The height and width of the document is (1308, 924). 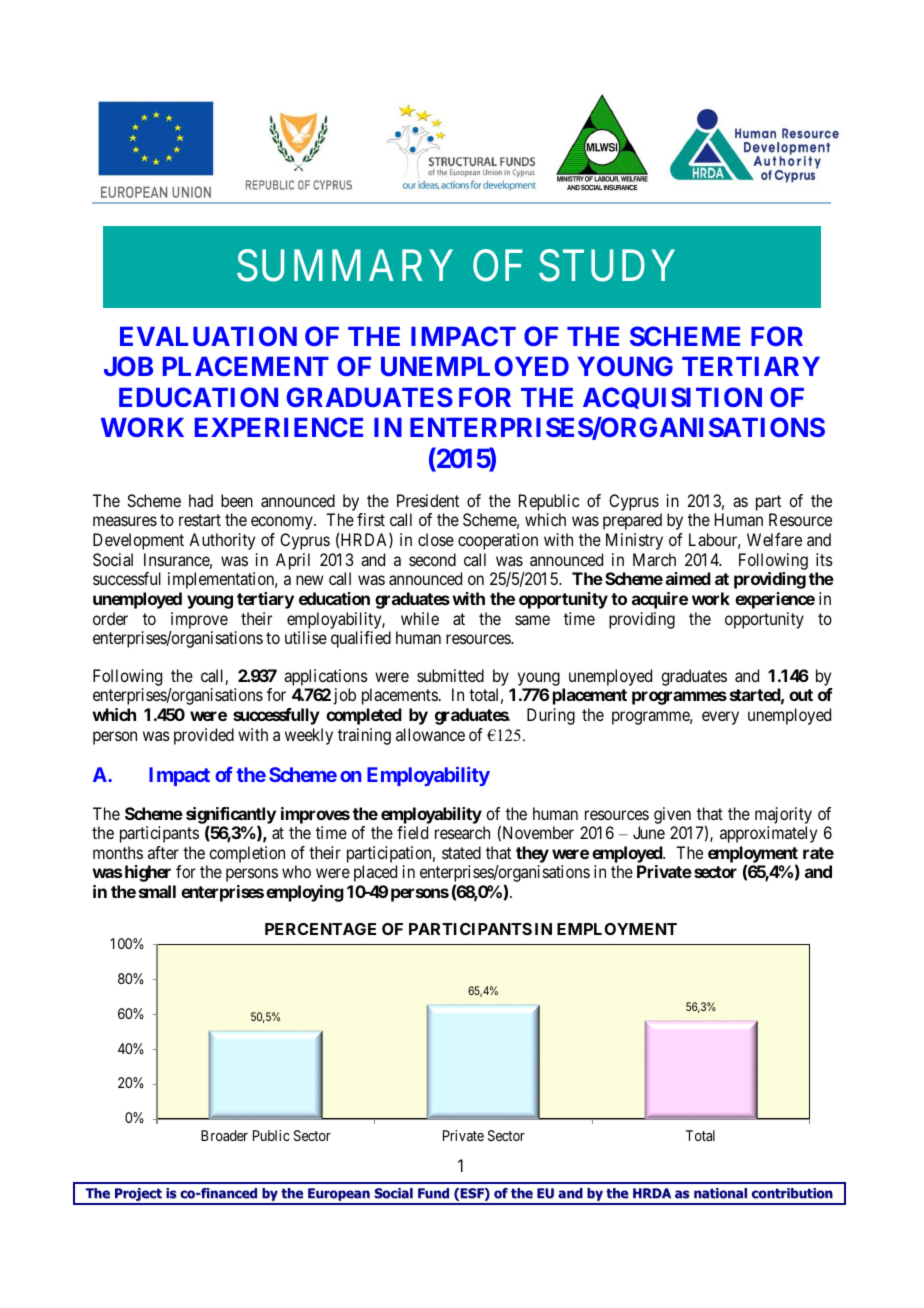 What do you see at coordinates (462, 832) in the document?
I see `research` at bounding box center [462, 832].
